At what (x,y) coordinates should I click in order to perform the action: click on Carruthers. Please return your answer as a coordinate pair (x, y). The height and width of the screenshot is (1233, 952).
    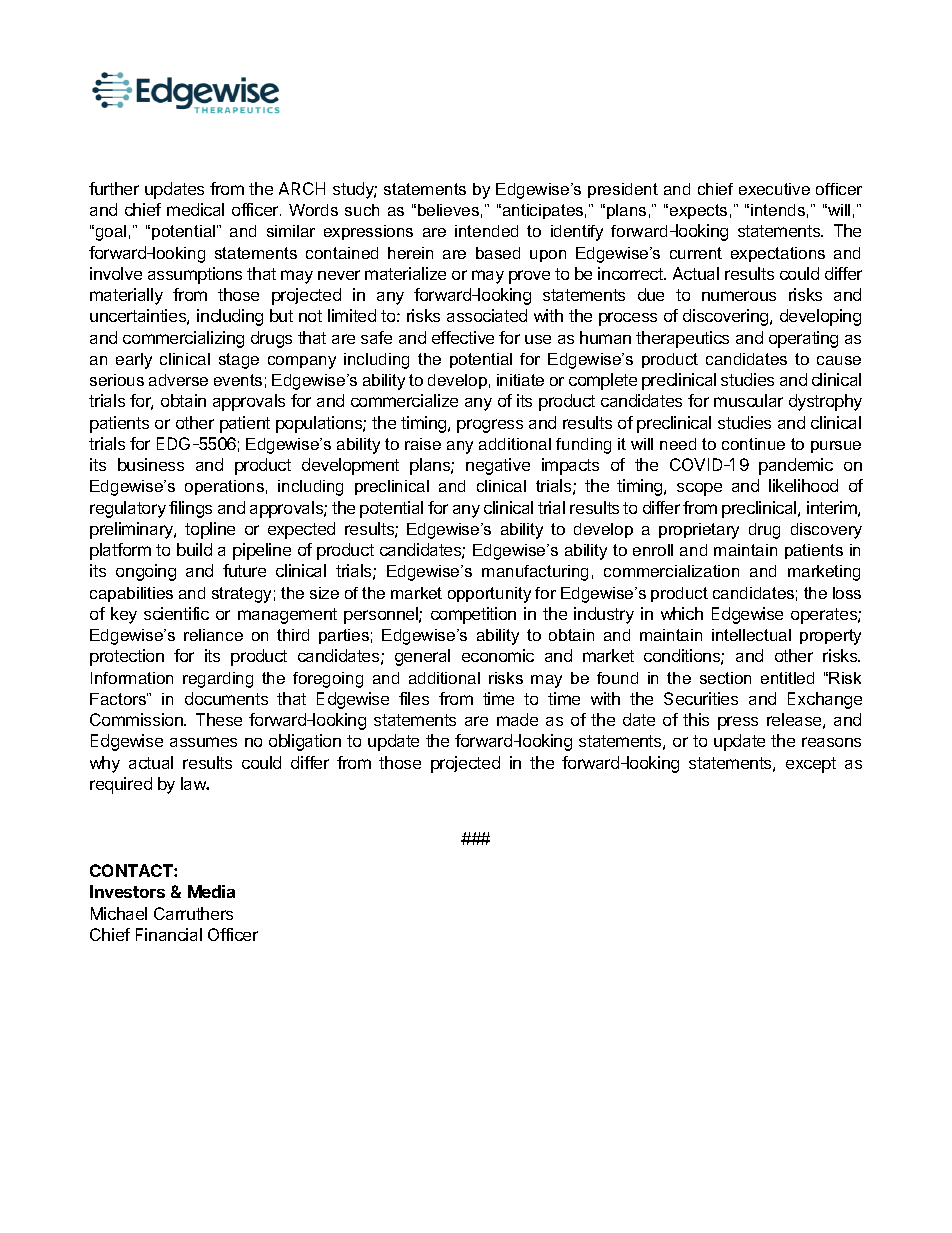
    Looking at the image, I should click on (193, 913).
